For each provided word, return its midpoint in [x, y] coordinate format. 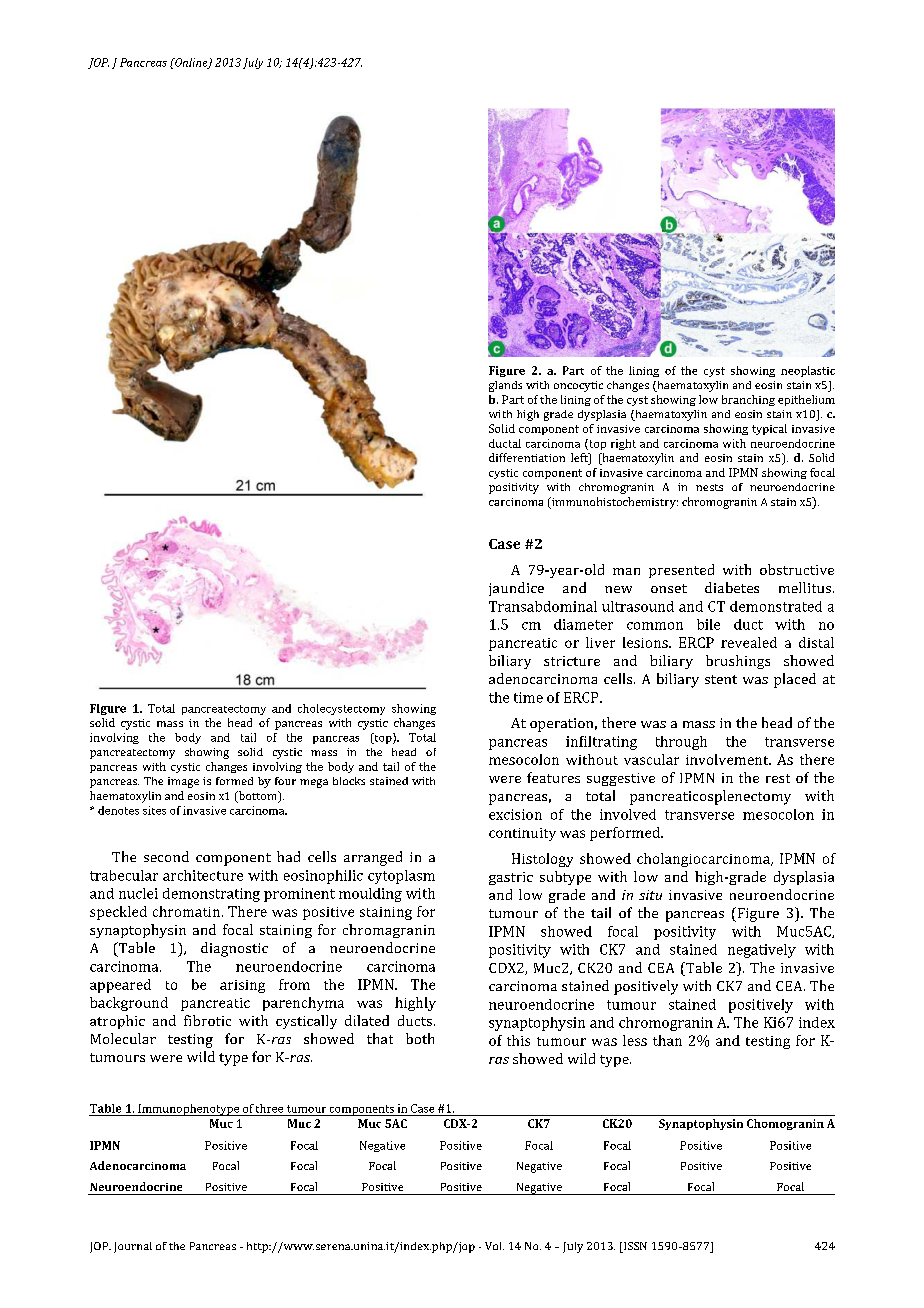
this [518, 1040]
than [667, 1040]
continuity [522, 834]
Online [191, 63]
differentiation [527, 457]
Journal [133, 1247]
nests [709, 487]
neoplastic [808, 371]
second [166, 856]
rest [778, 778]
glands [505, 386]
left [580, 459]
